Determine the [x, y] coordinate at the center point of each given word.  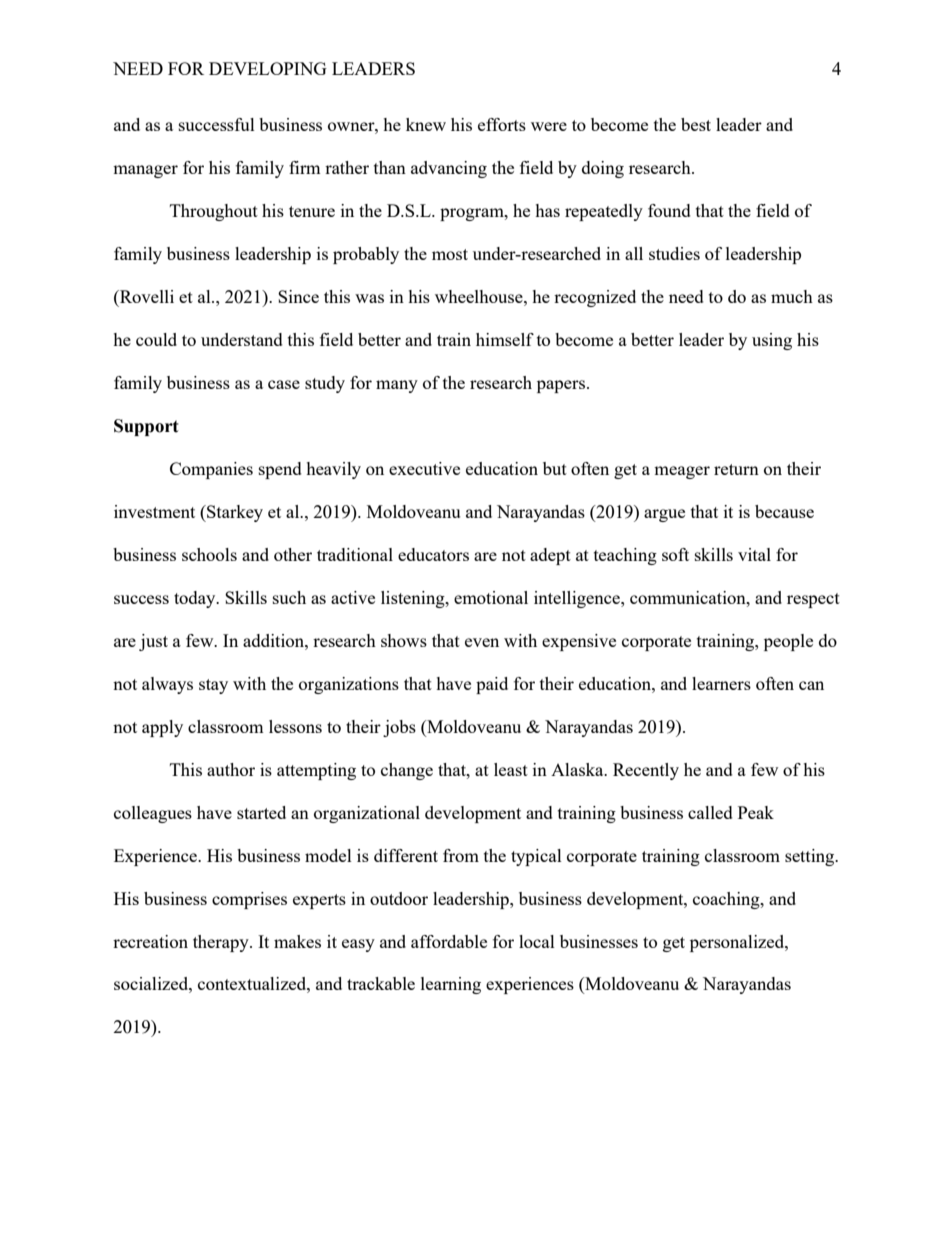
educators [433, 554]
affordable [449, 941]
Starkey [234, 513]
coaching [727, 900]
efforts [502, 124]
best [696, 124]
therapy [222, 943]
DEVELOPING [268, 68]
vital [754, 554]
